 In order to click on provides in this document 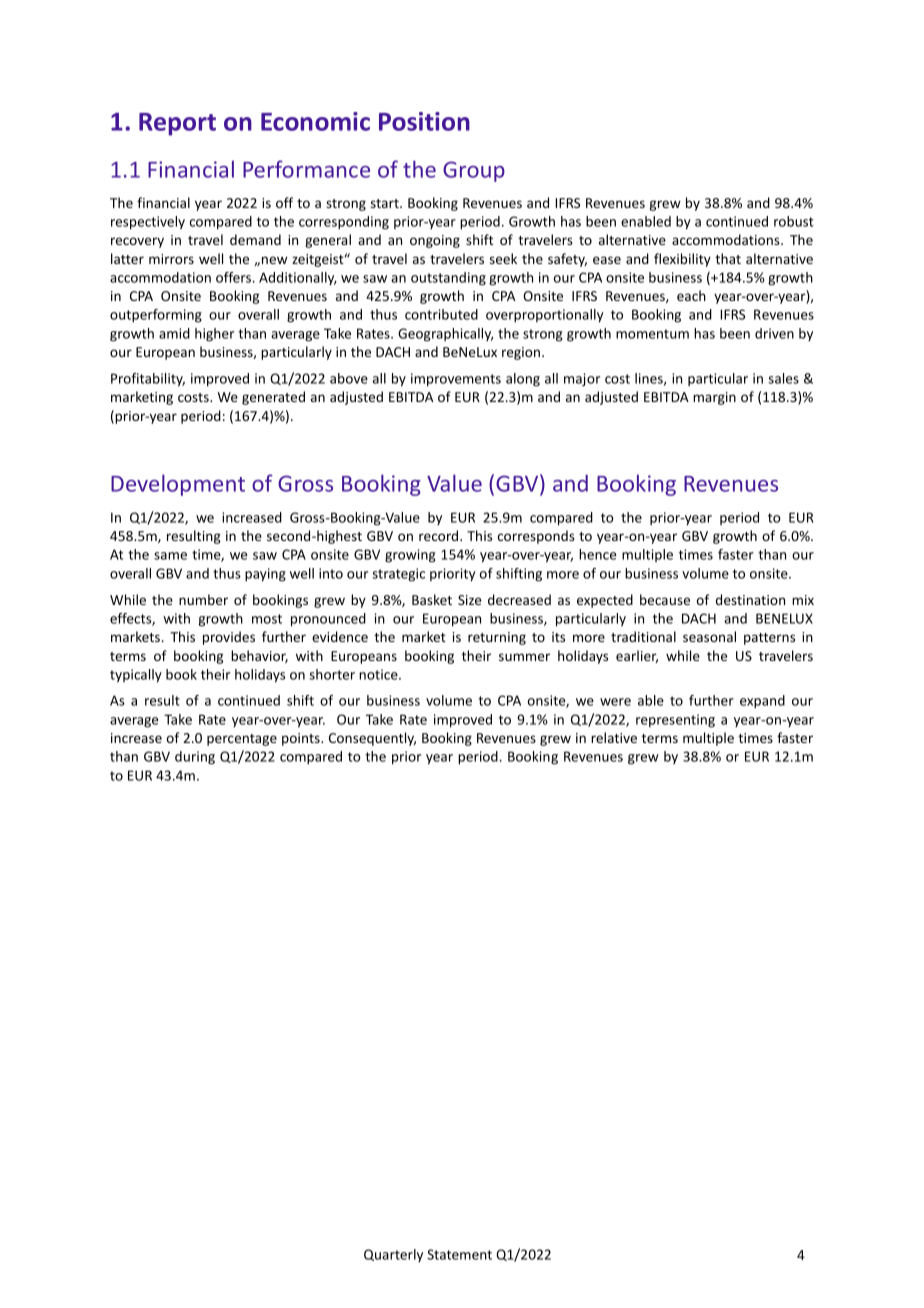, I will do `click(229, 638)`.
